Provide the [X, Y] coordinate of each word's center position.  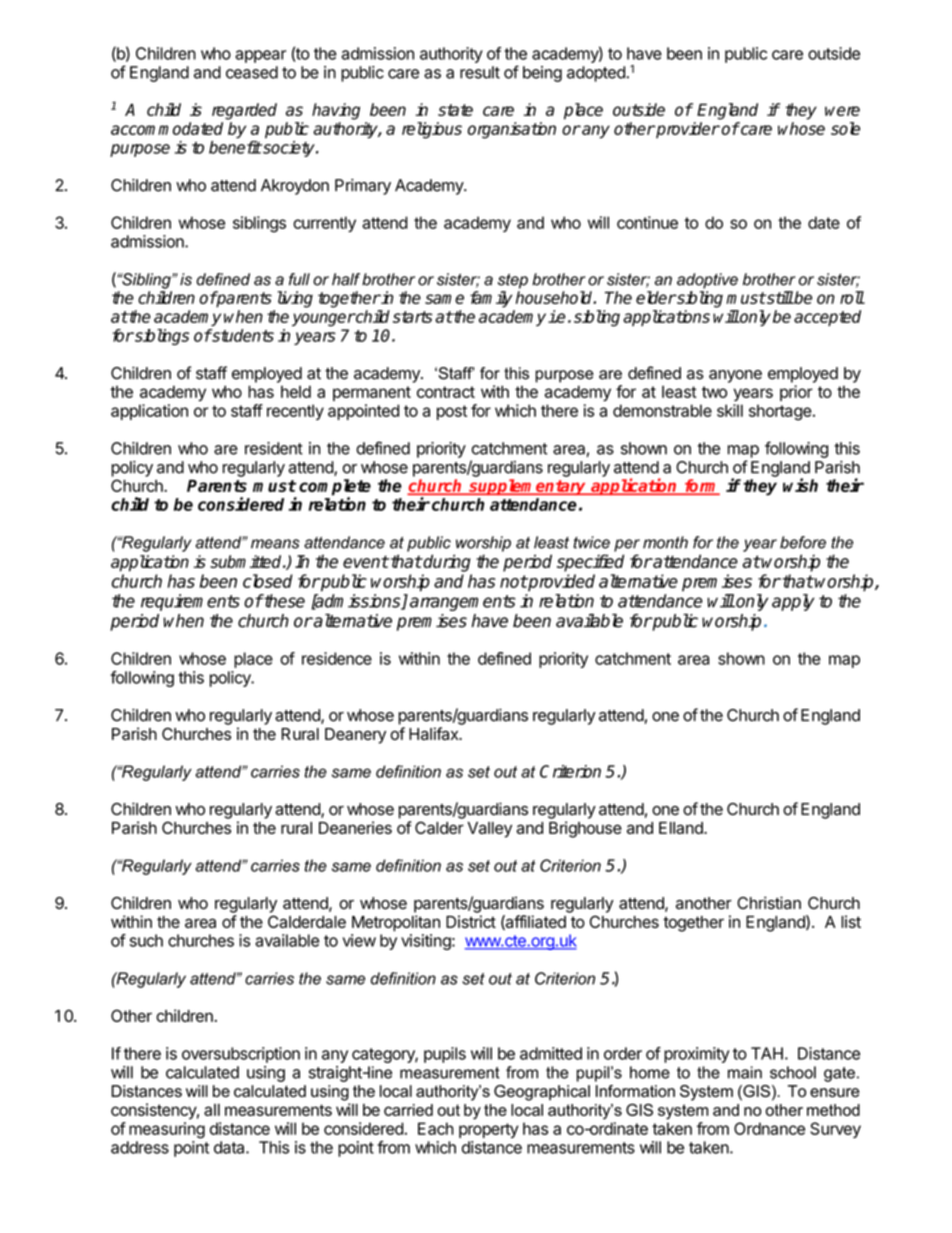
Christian [769, 903]
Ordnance [769, 1128]
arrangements [463, 603]
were [842, 111]
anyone [735, 376]
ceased [252, 72]
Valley [490, 830]
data [230, 1147]
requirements [190, 602]
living [295, 299]
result [480, 72]
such [146, 940]
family [491, 299]
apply [793, 602]
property [489, 1130]
